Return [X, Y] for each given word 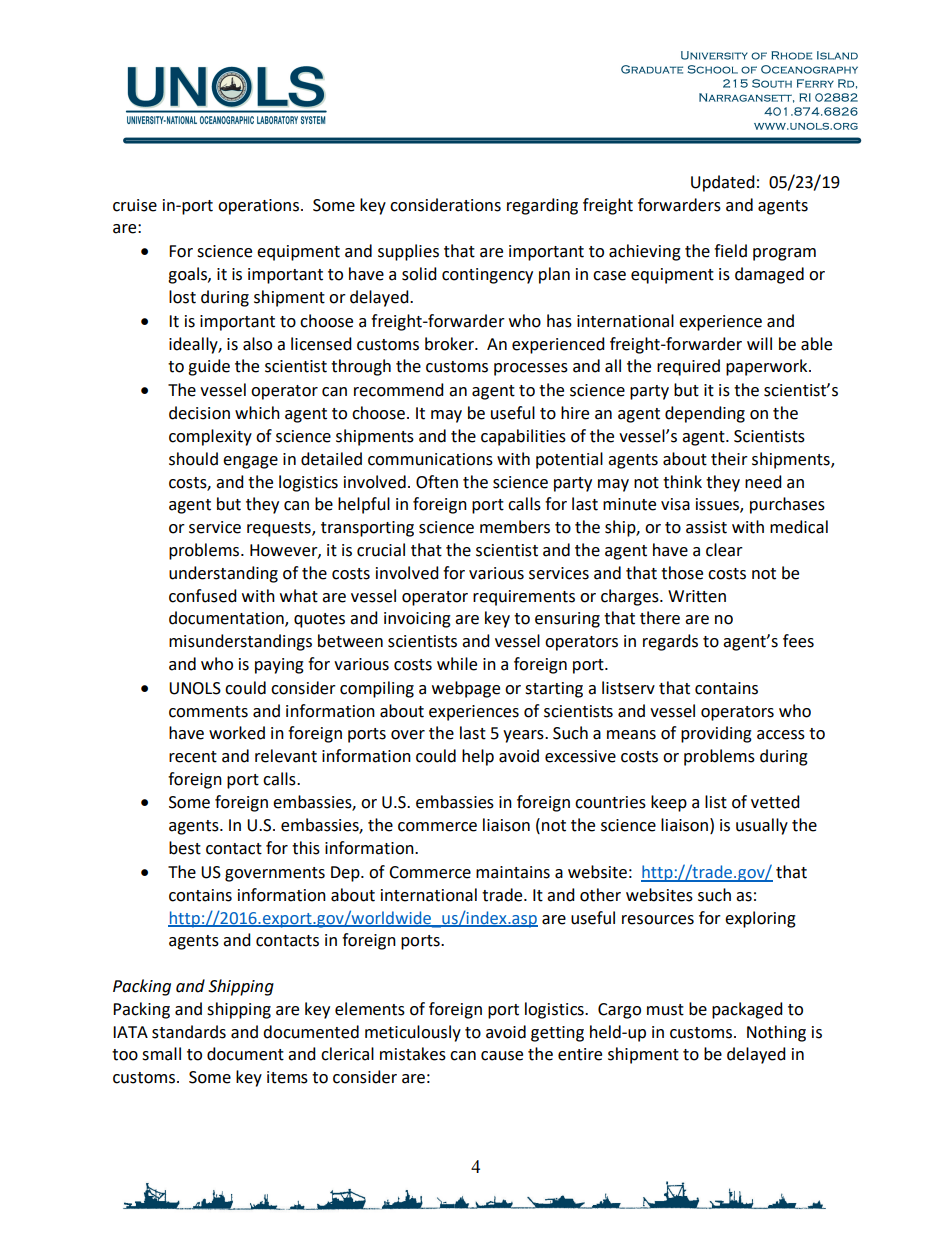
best [185, 848]
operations [258, 207]
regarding [542, 206]
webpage [466, 689]
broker [450, 344]
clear [724, 550]
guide [209, 367]
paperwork [768, 367]
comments [208, 712]
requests [280, 529]
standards [189, 1032]
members [515, 527]
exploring [760, 919]
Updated [723, 183]
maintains [513, 872]
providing [716, 734]
